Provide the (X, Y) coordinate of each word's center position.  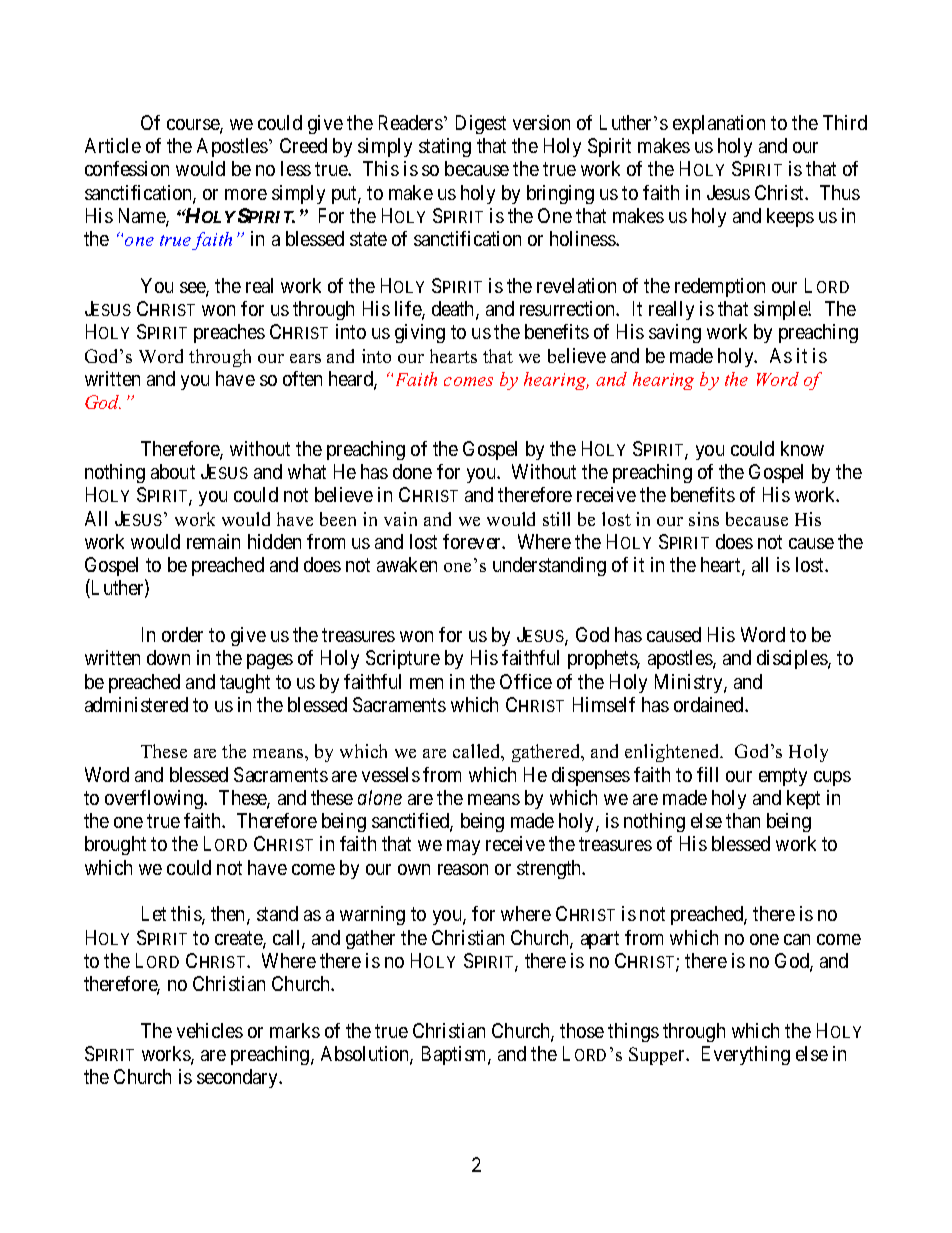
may (463, 847)
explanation (719, 124)
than (743, 820)
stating (445, 147)
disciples (793, 659)
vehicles (210, 1030)
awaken (407, 564)
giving (420, 333)
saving (675, 333)
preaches (229, 333)
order (182, 634)
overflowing (155, 799)
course (194, 126)
